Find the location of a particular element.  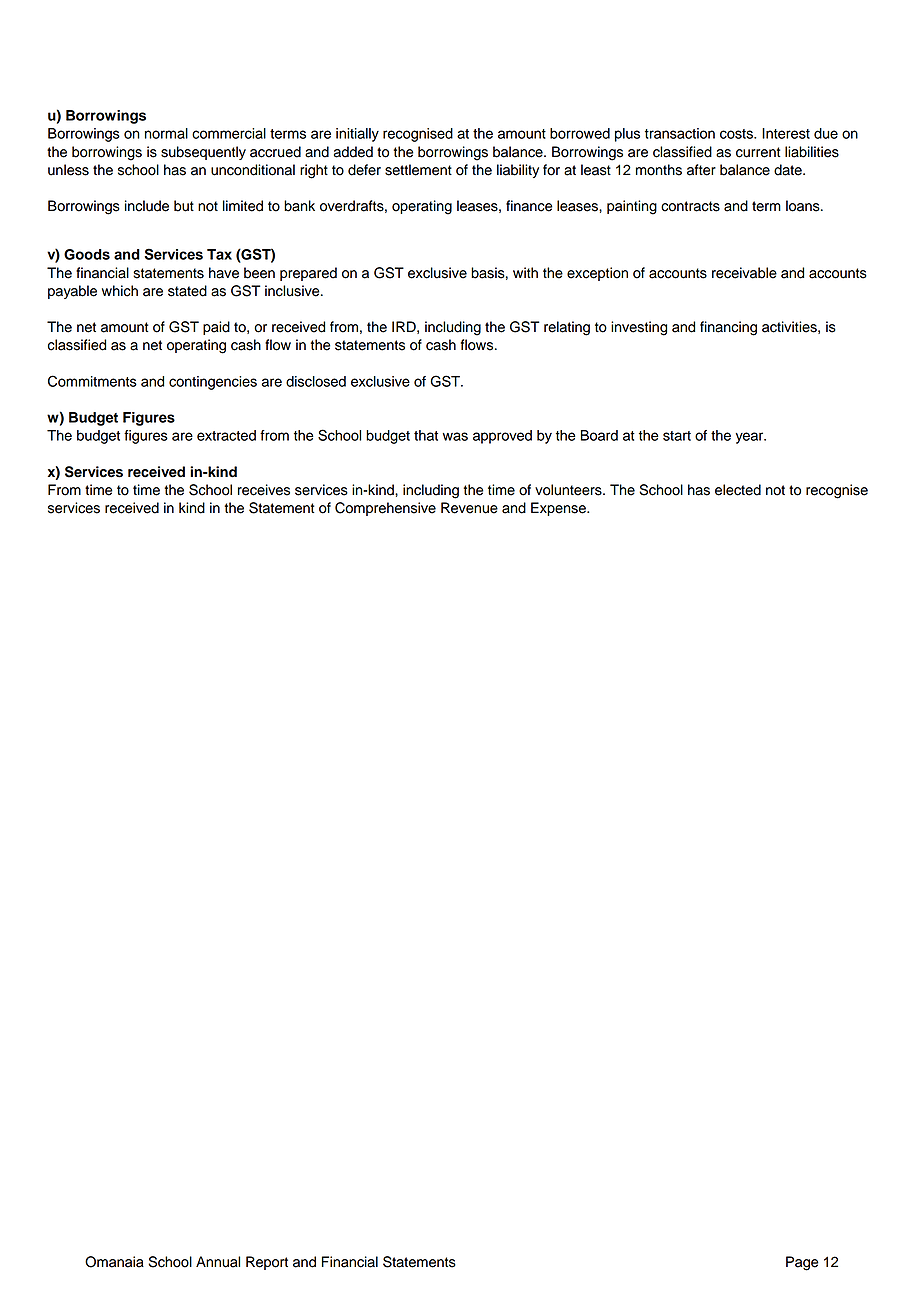

Page is located at coordinates (802, 1263).
